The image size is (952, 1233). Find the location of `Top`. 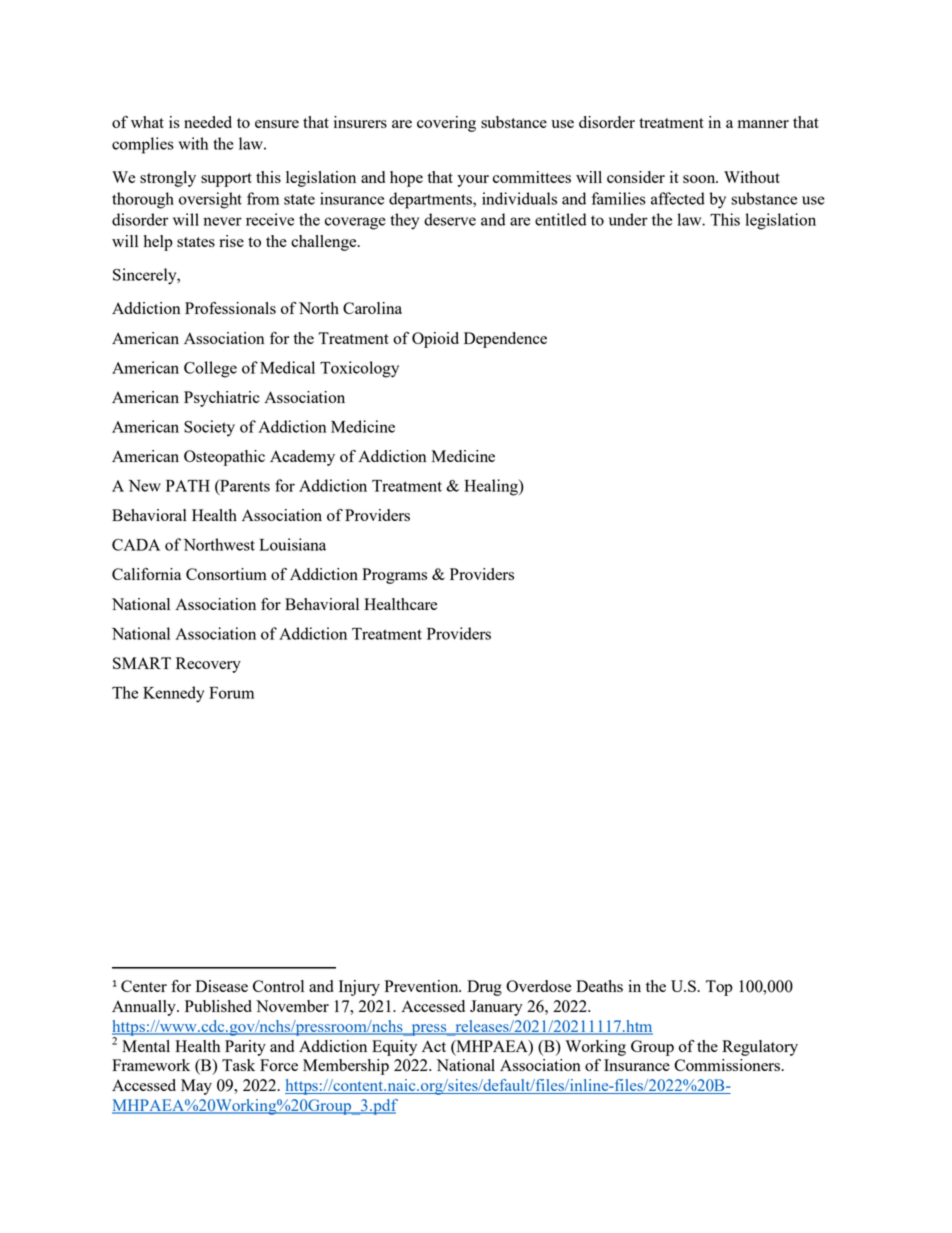

Top is located at coordinates (719, 988).
